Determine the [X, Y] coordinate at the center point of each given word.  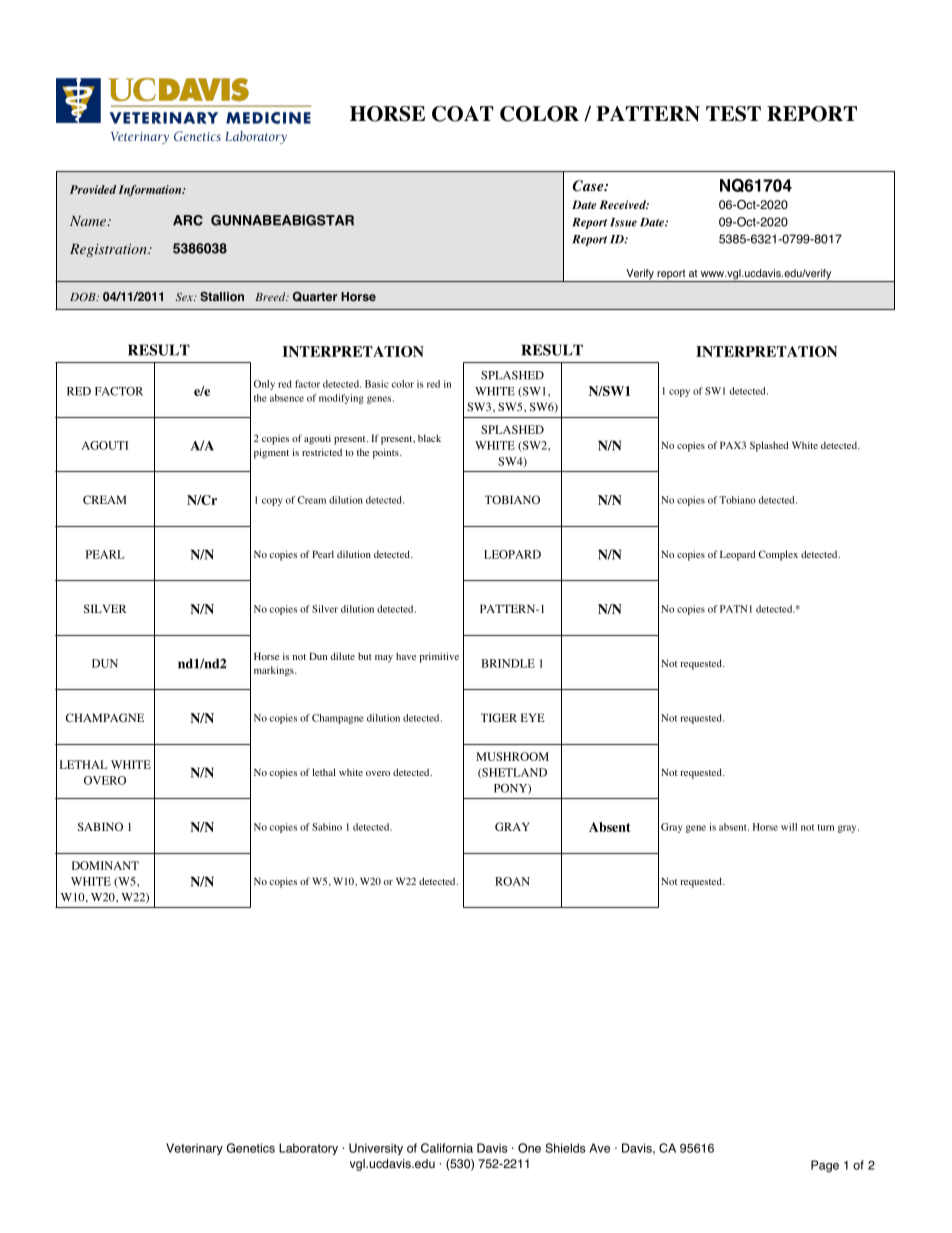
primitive [439, 657]
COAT [463, 114]
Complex [778, 555]
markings [275, 671]
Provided [93, 189]
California [447, 1148]
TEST [733, 114]
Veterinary [194, 1149]
